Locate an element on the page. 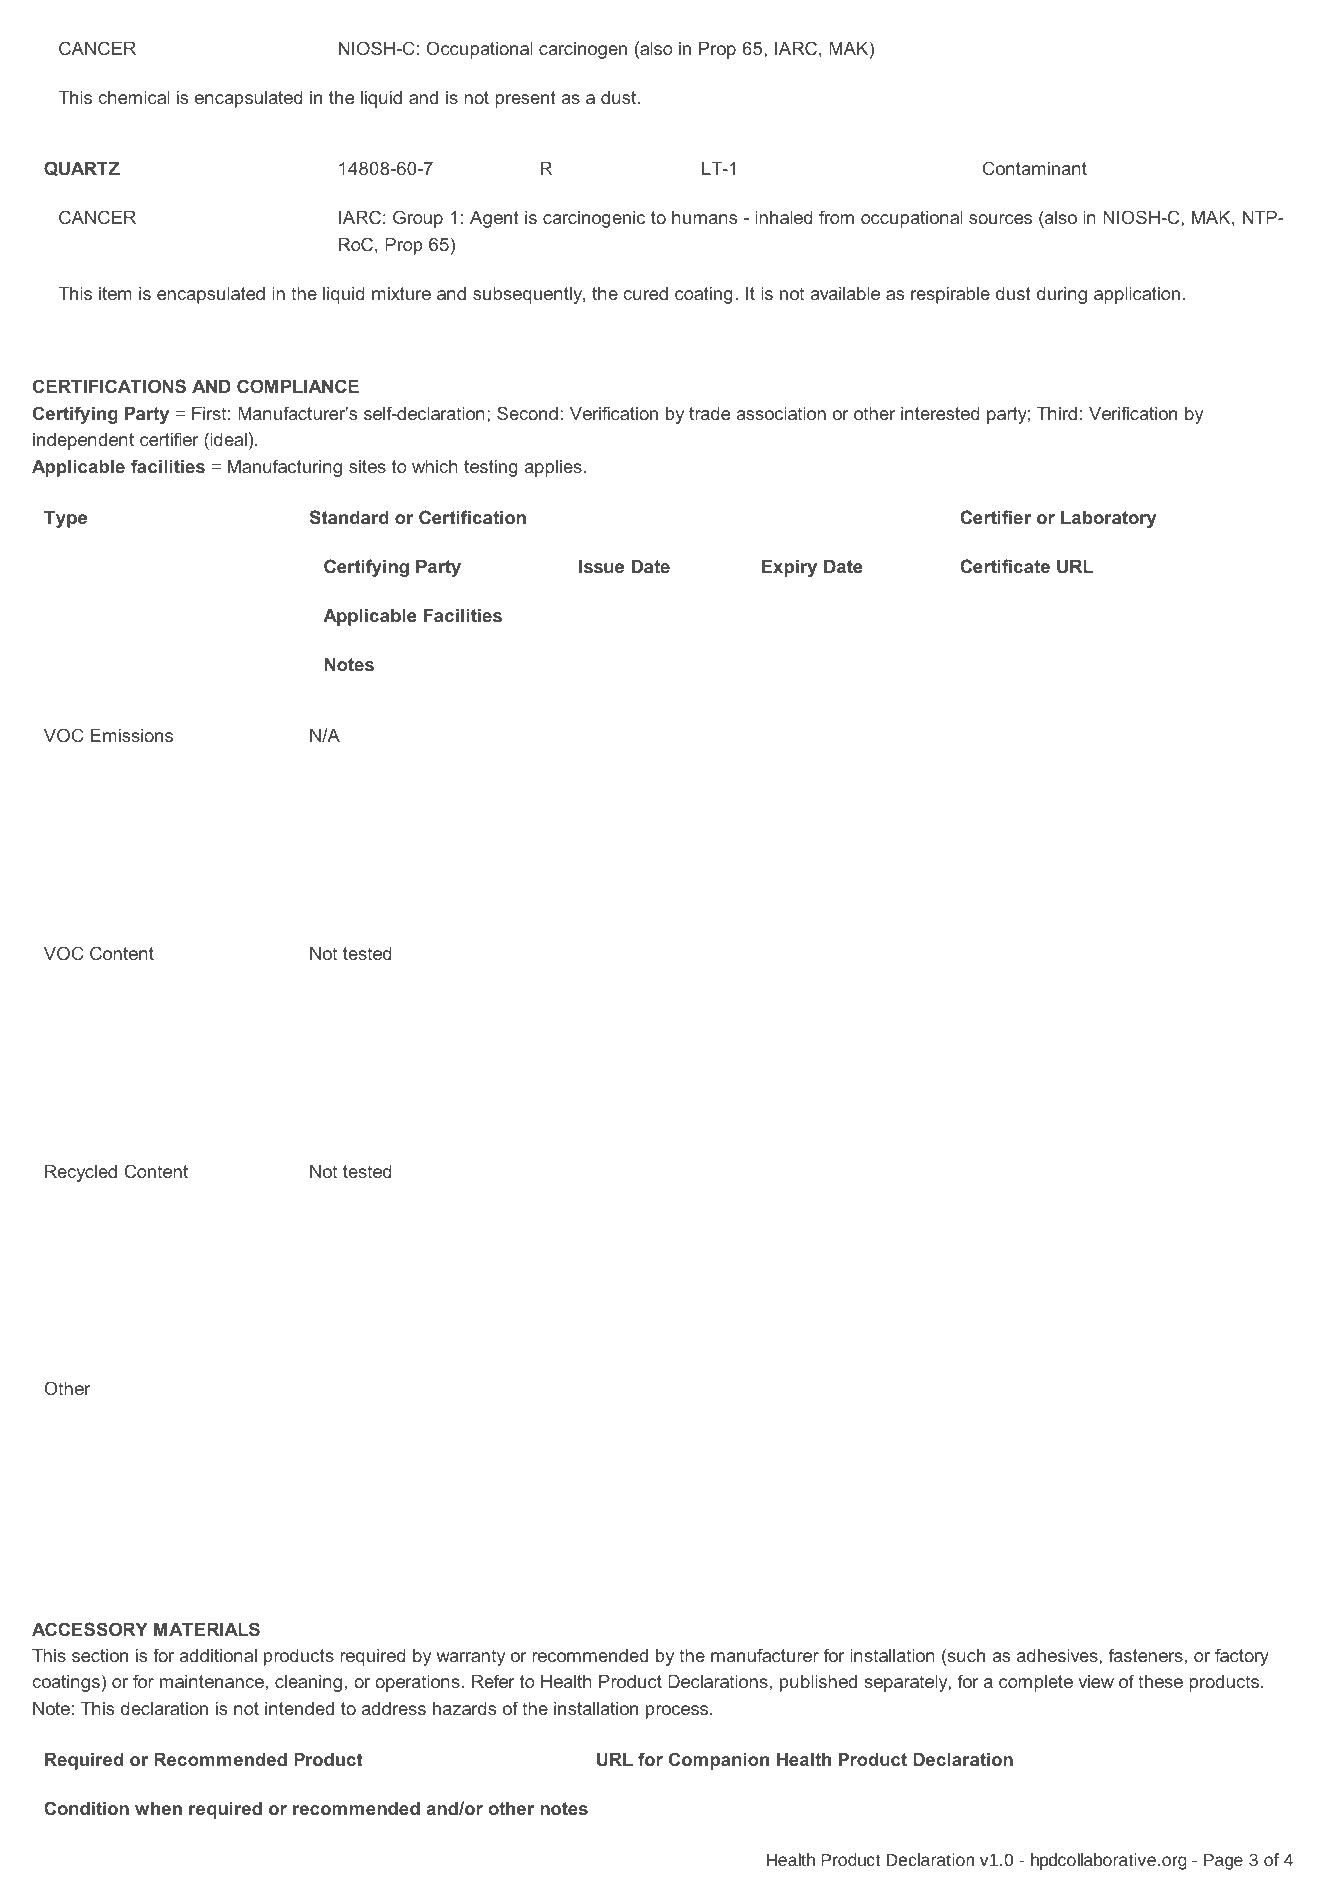 The height and width of the page is (1877, 1331). Certificate is located at coordinates (1005, 566).
